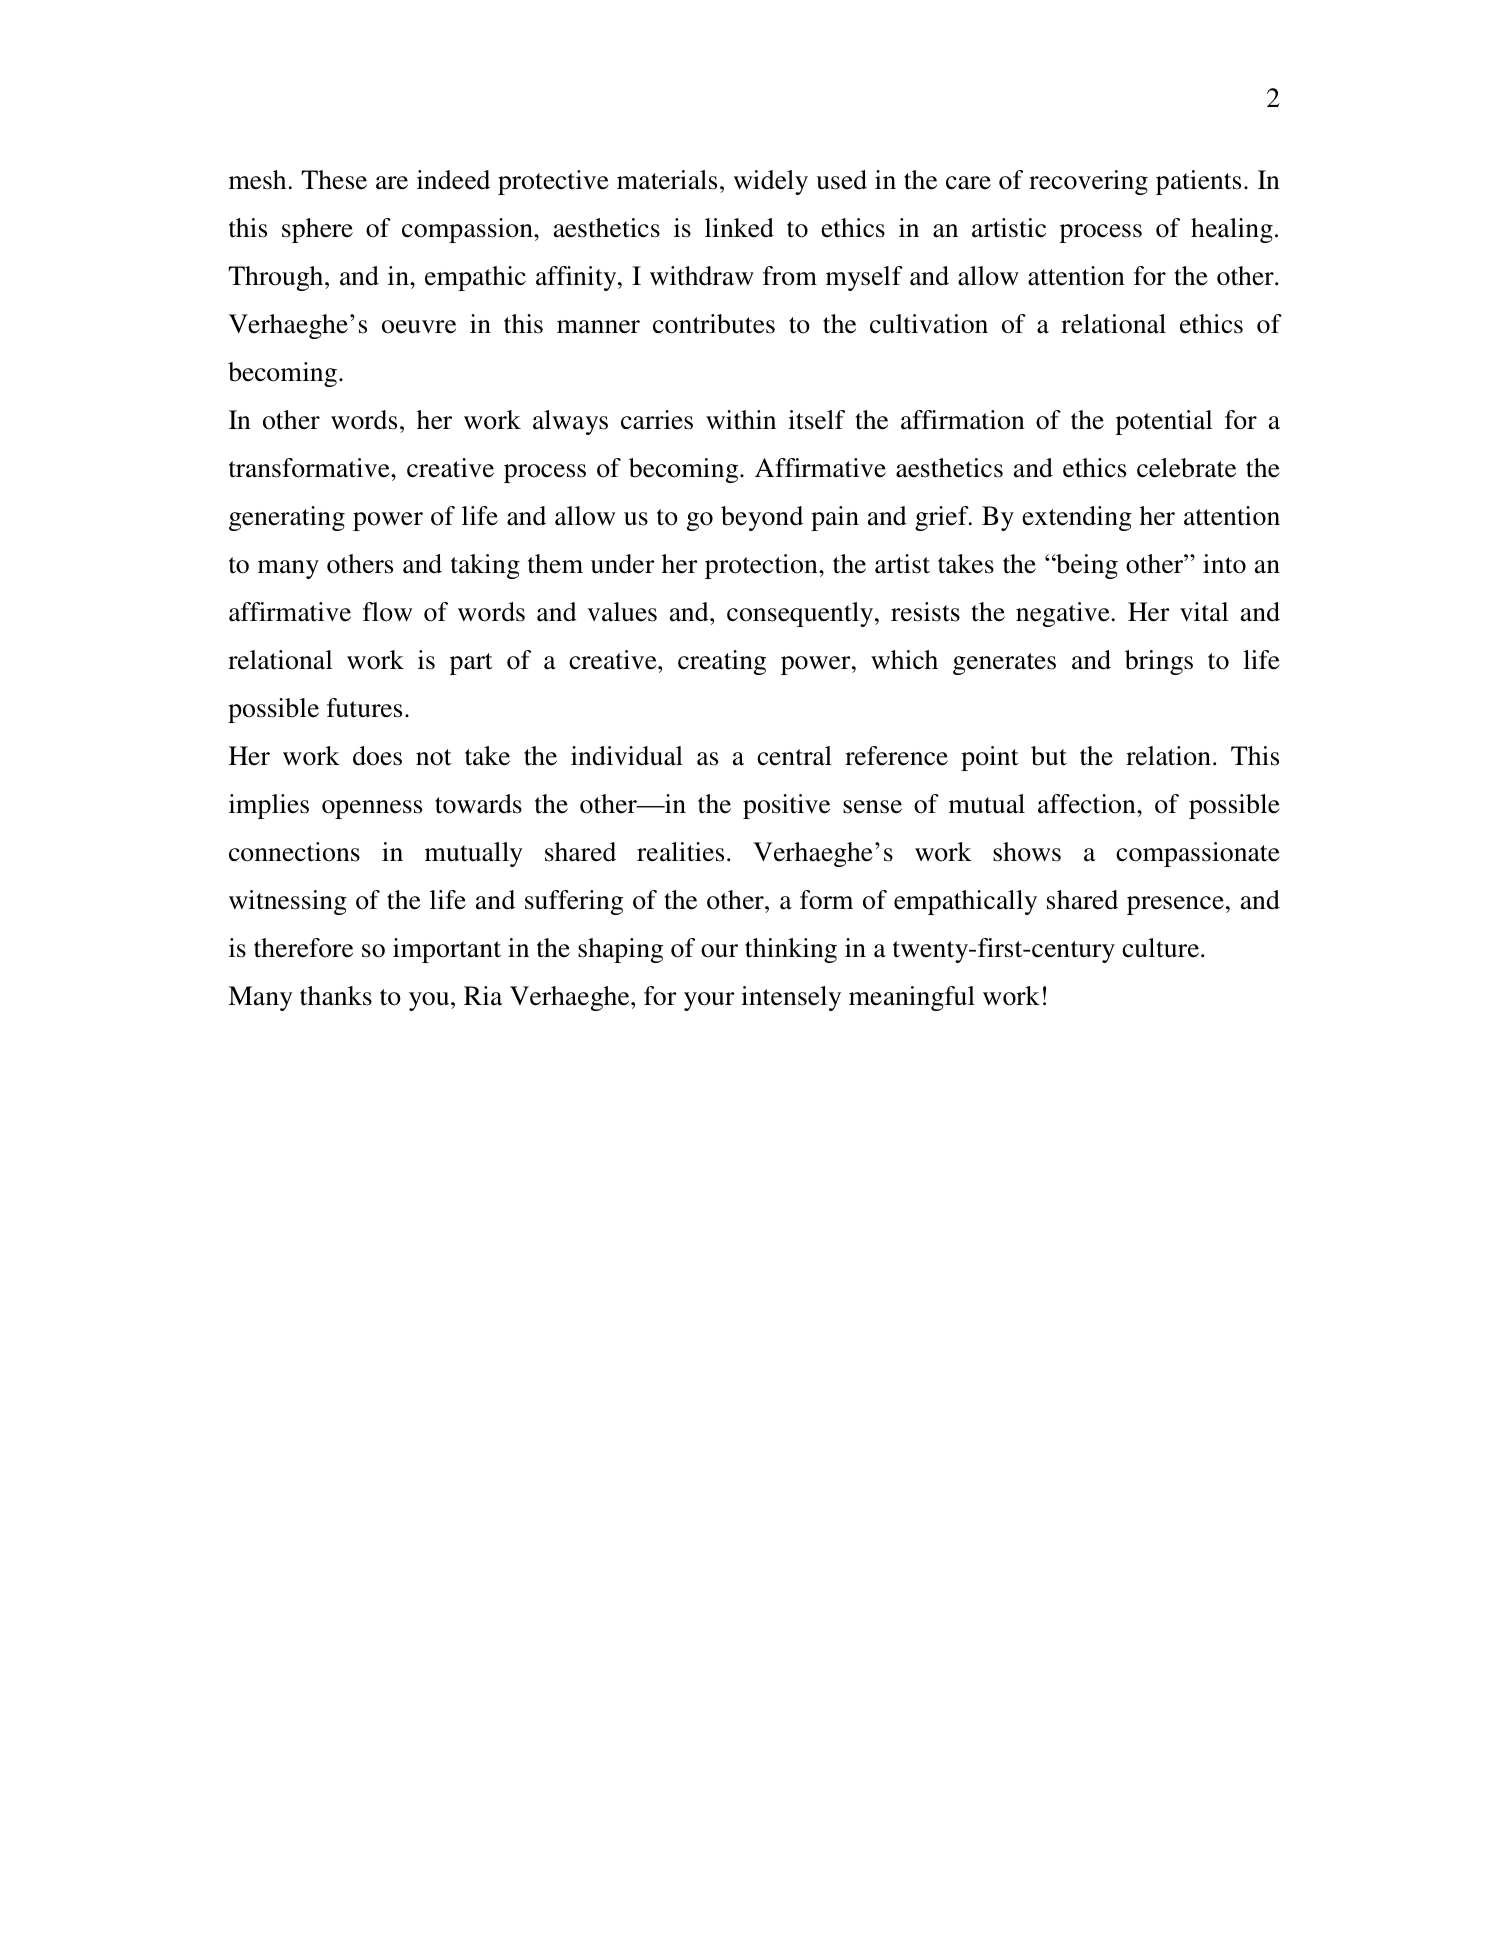  Describe the element at coordinates (1063, 614) in the screenshot. I see `negative` at that location.
